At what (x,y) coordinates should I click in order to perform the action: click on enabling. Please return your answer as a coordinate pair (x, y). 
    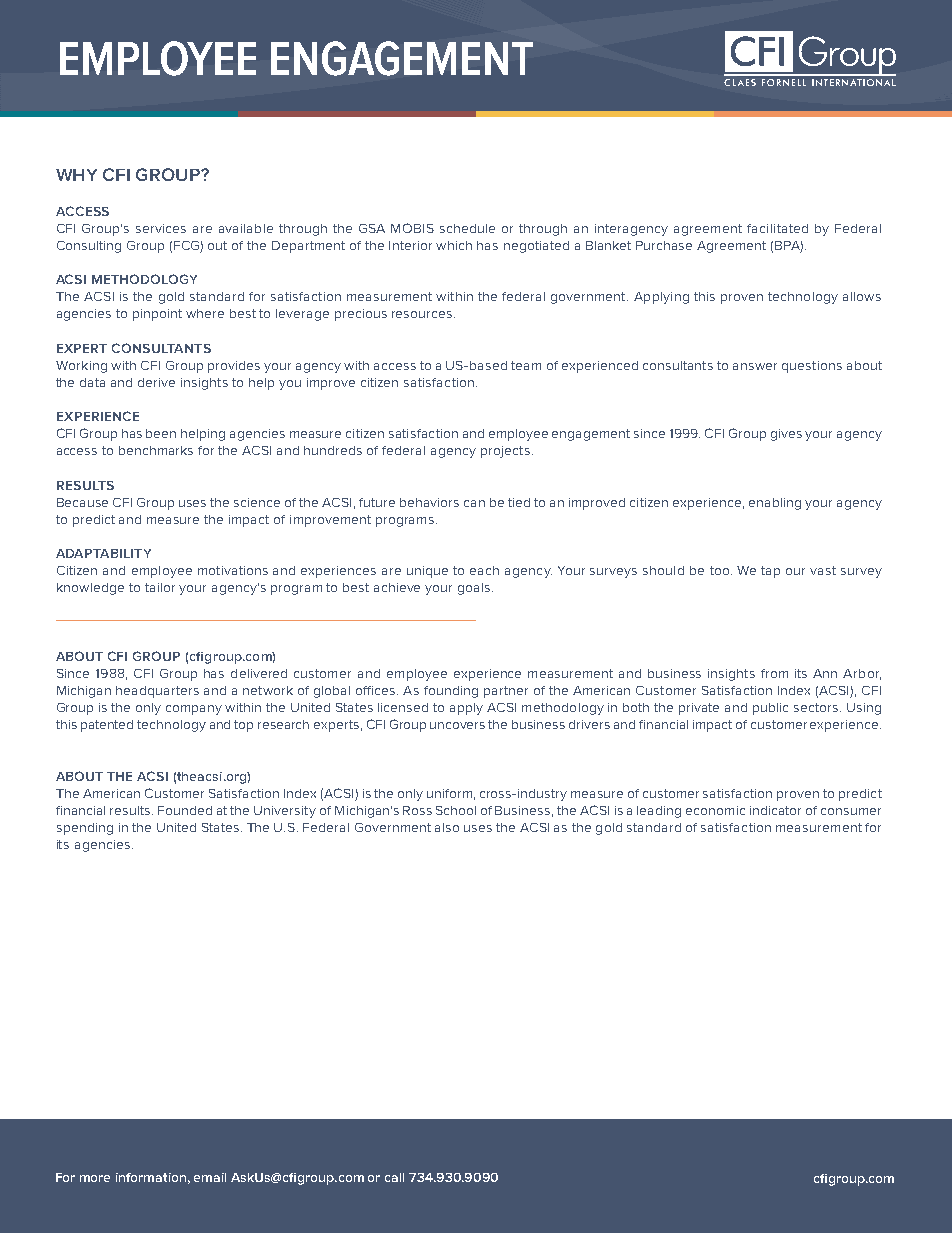
    Looking at the image, I should click on (775, 504).
